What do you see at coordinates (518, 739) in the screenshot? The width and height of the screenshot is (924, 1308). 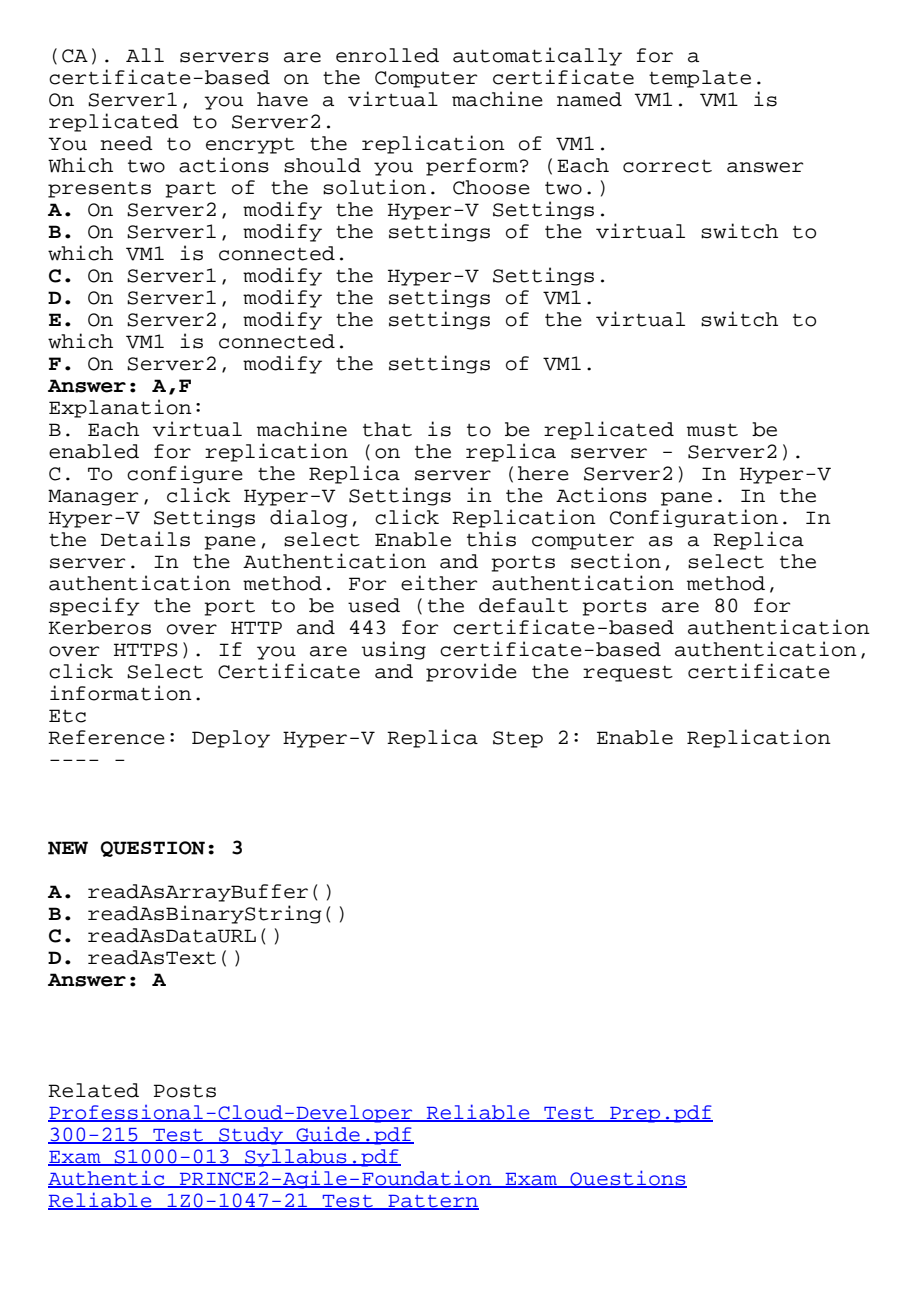 I see `Step` at bounding box center [518, 739].
